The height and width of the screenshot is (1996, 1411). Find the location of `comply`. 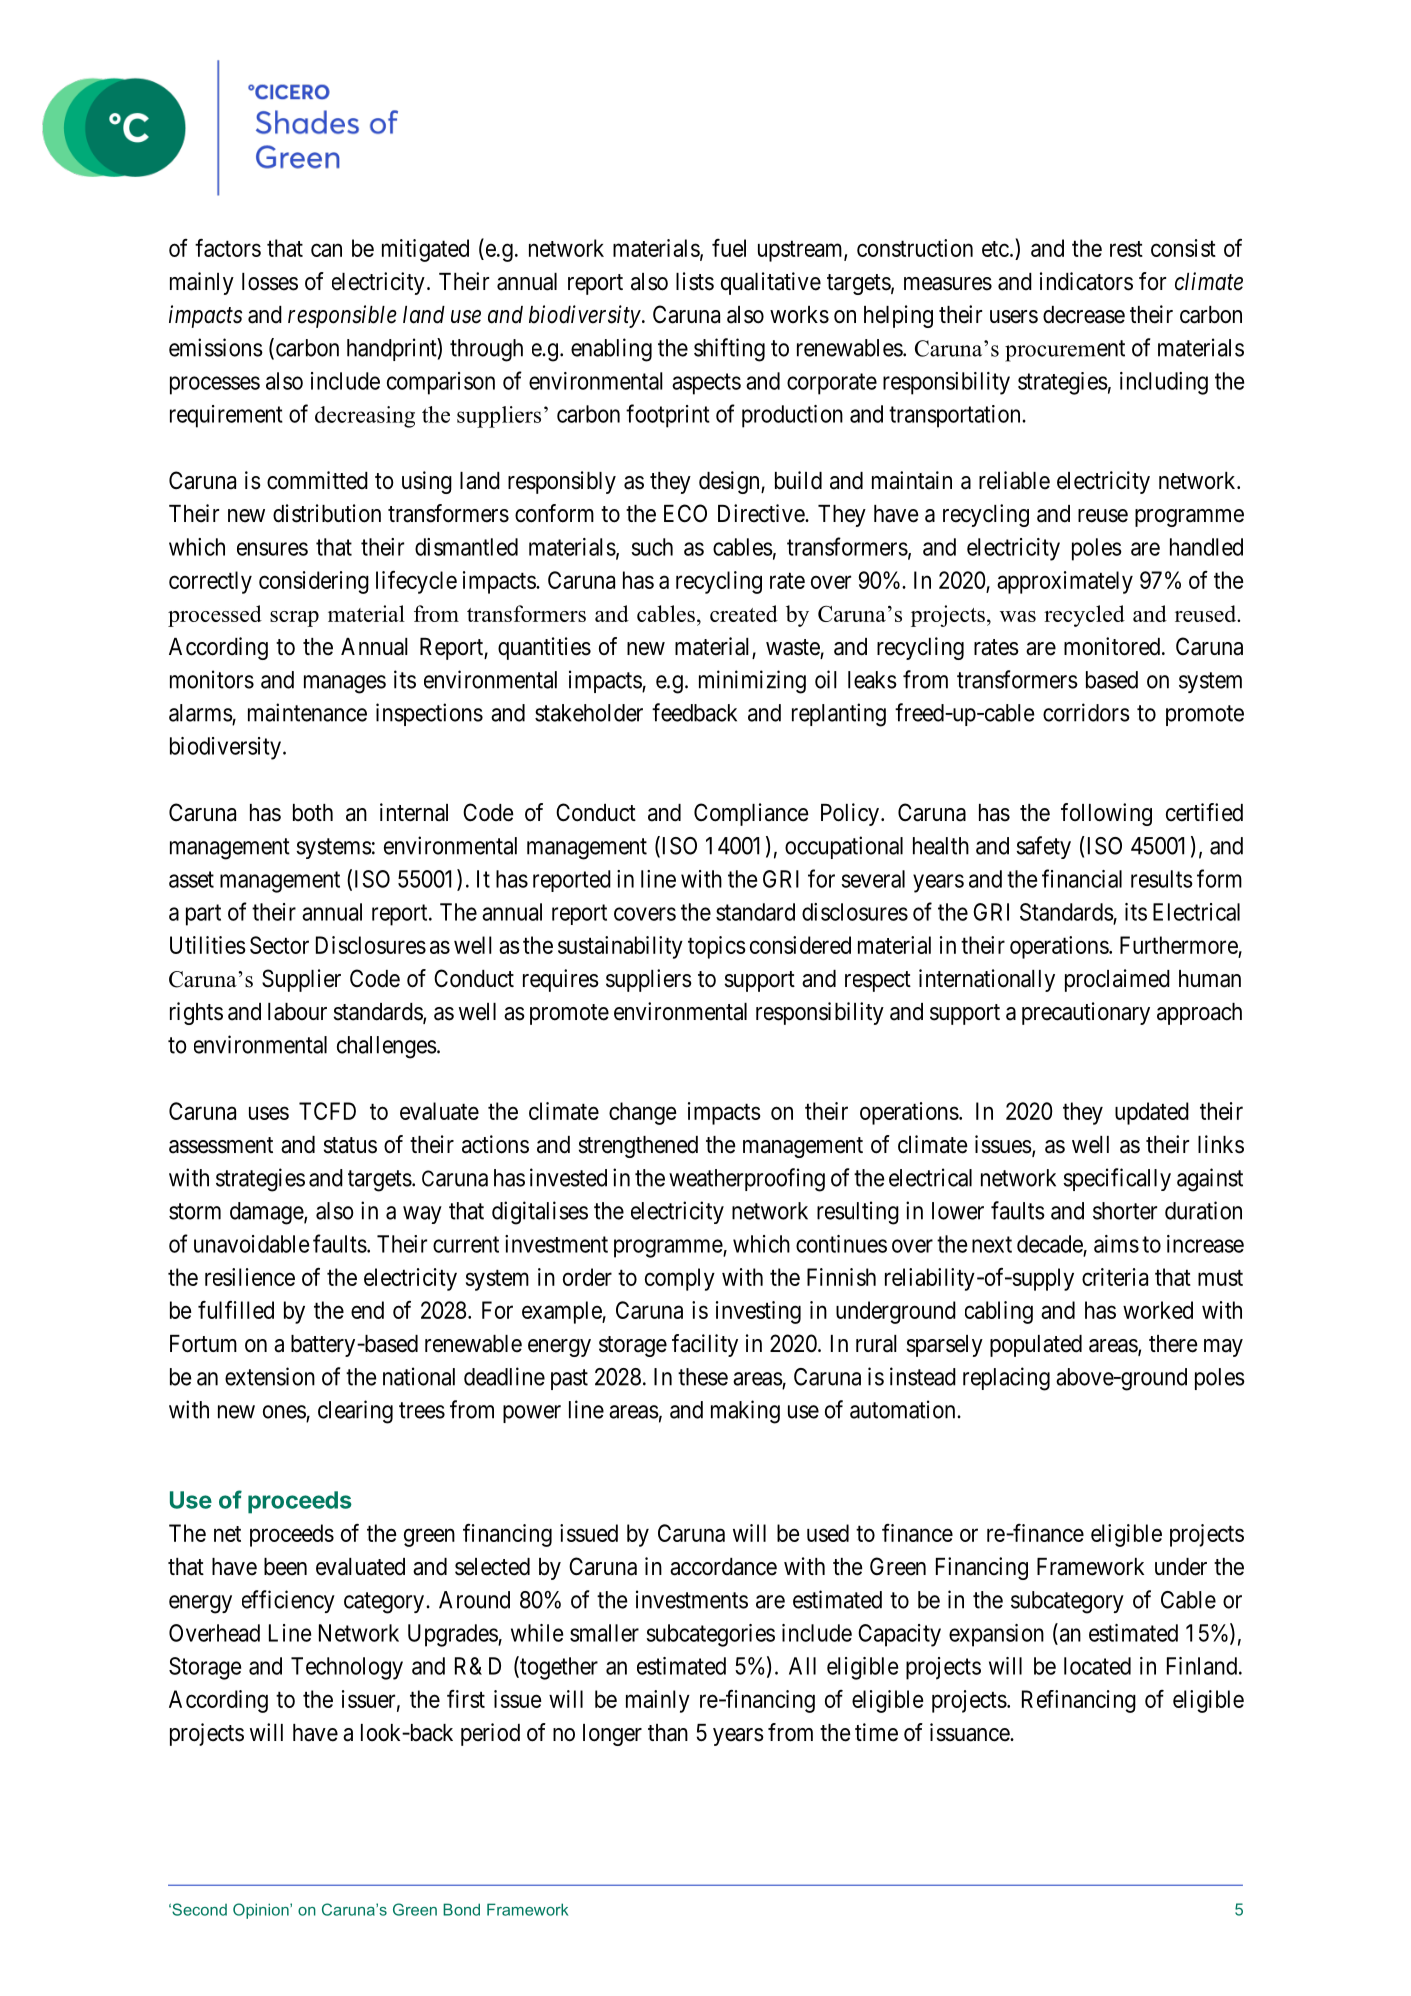

comply is located at coordinates (680, 1279).
